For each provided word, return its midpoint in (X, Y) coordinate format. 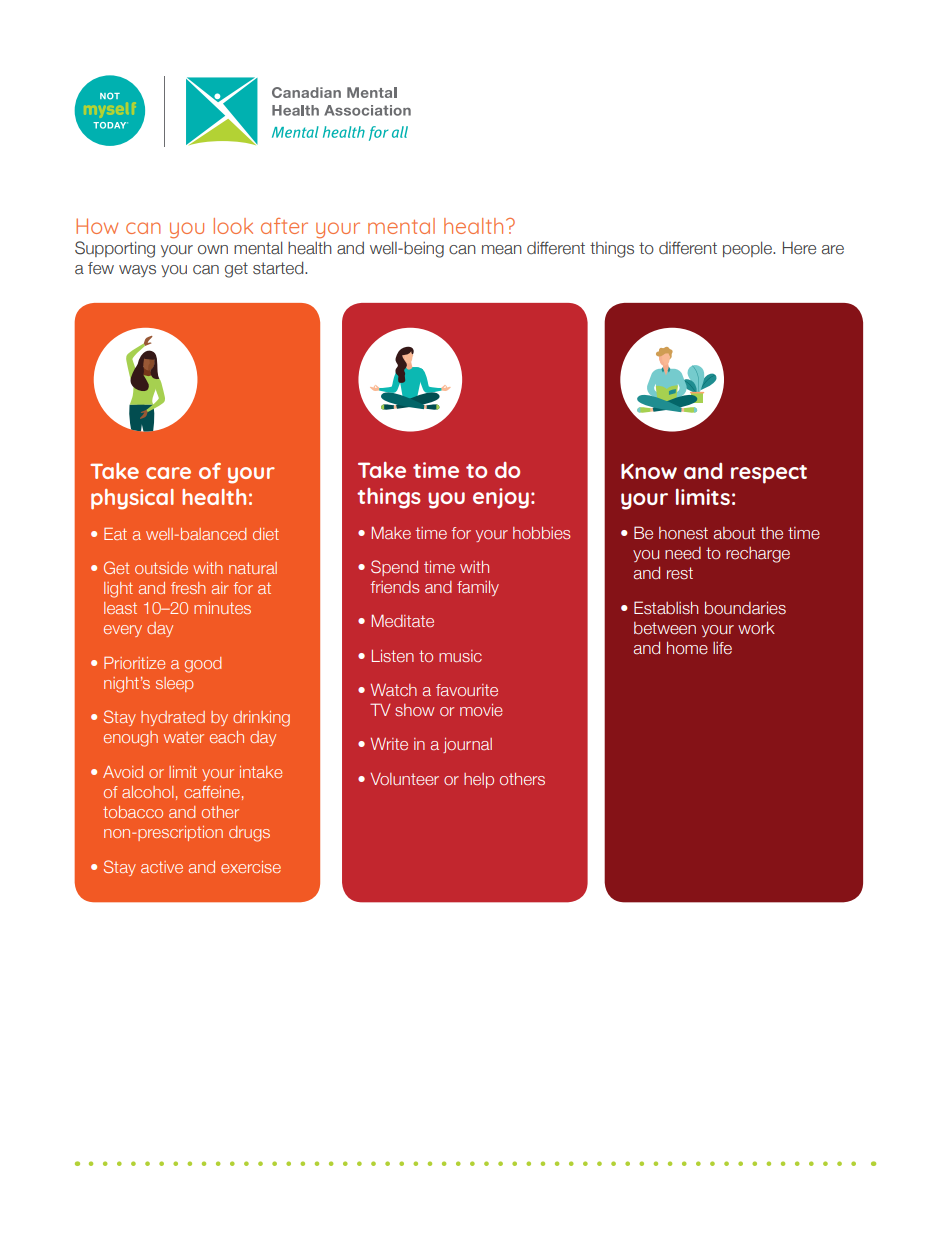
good (203, 665)
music (460, 656)
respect (769, 474)
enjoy (501, 498)
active (162, 867)
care (168, 473)
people (748, 249)
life (722, 648)
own (213, 249)
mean (502, 250)
